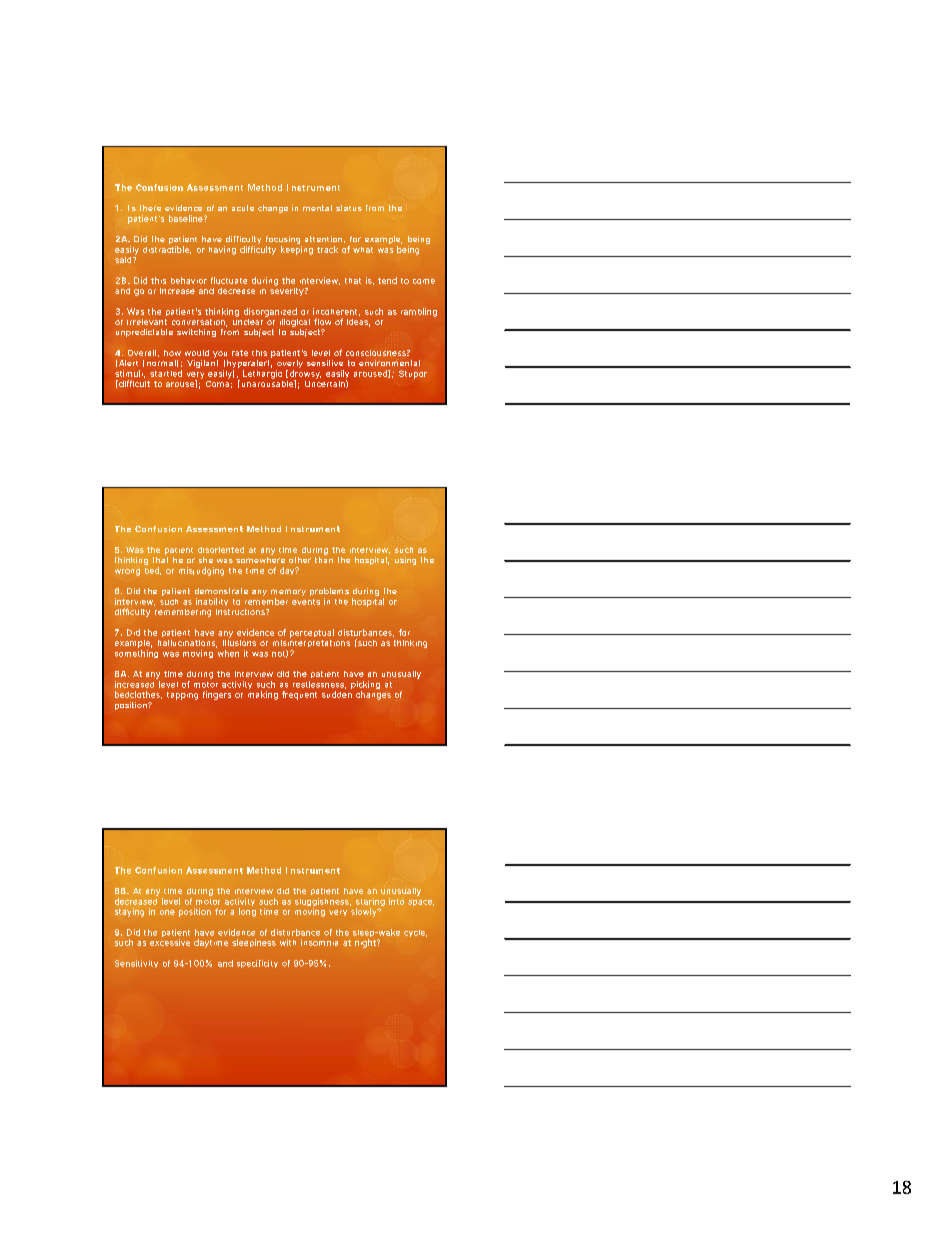 The width and height of the image is (952, 1233). Describe the element at coordinates (365, 912) in the image. I see `slowly` at that location.
